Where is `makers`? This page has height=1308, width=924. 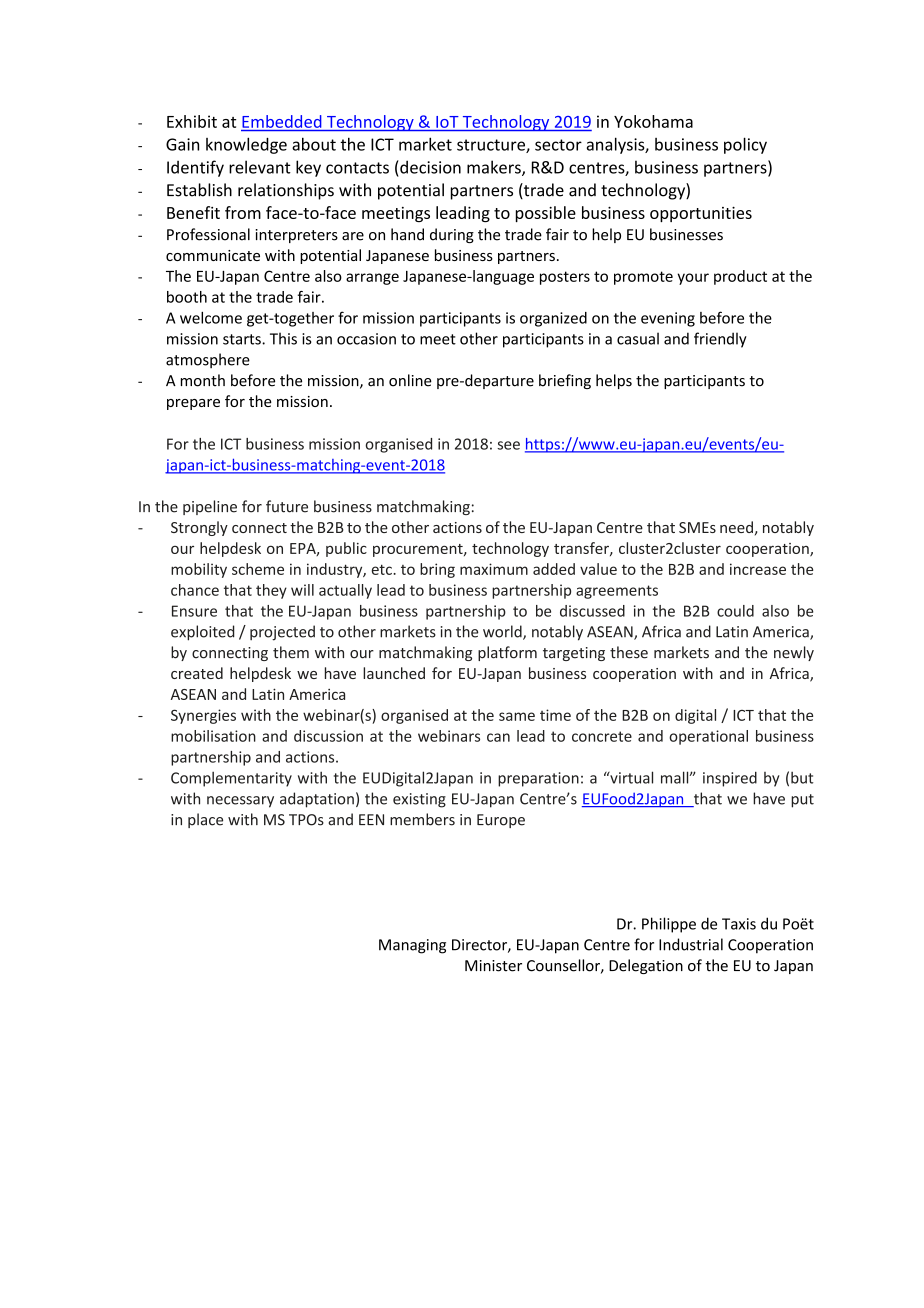 makers is located at coordinates (495, 168).
